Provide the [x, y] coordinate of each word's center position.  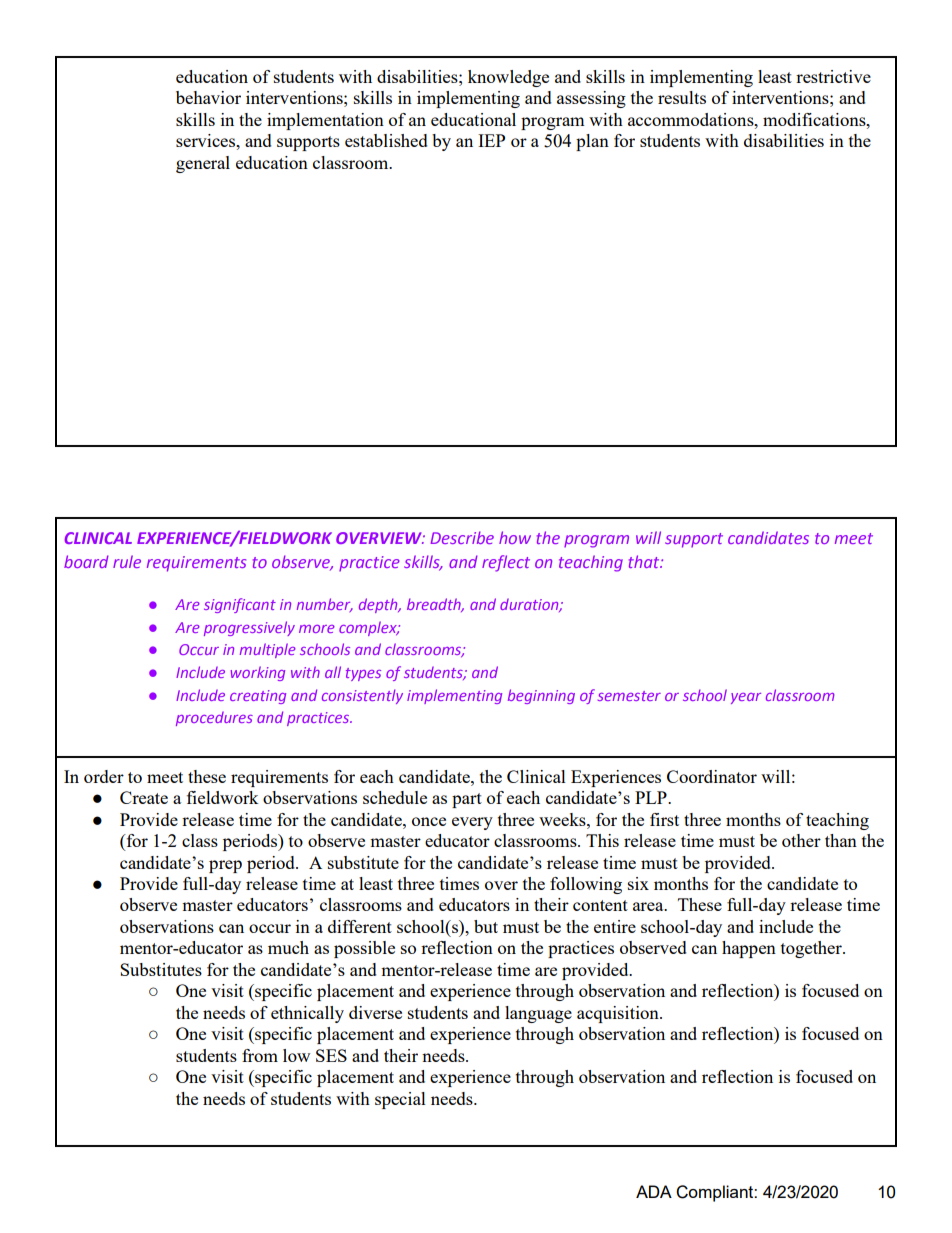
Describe [462, 537]
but [486, 926]
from [260, 1055]
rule [127, 561]
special [400, 1100]
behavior [208, 97]
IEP [491, 140]
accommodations [692, 119]
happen [749, 949]
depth [379, 605]
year [746, 698]
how [515, 537]
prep [225, 866]
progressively [249, 628]
